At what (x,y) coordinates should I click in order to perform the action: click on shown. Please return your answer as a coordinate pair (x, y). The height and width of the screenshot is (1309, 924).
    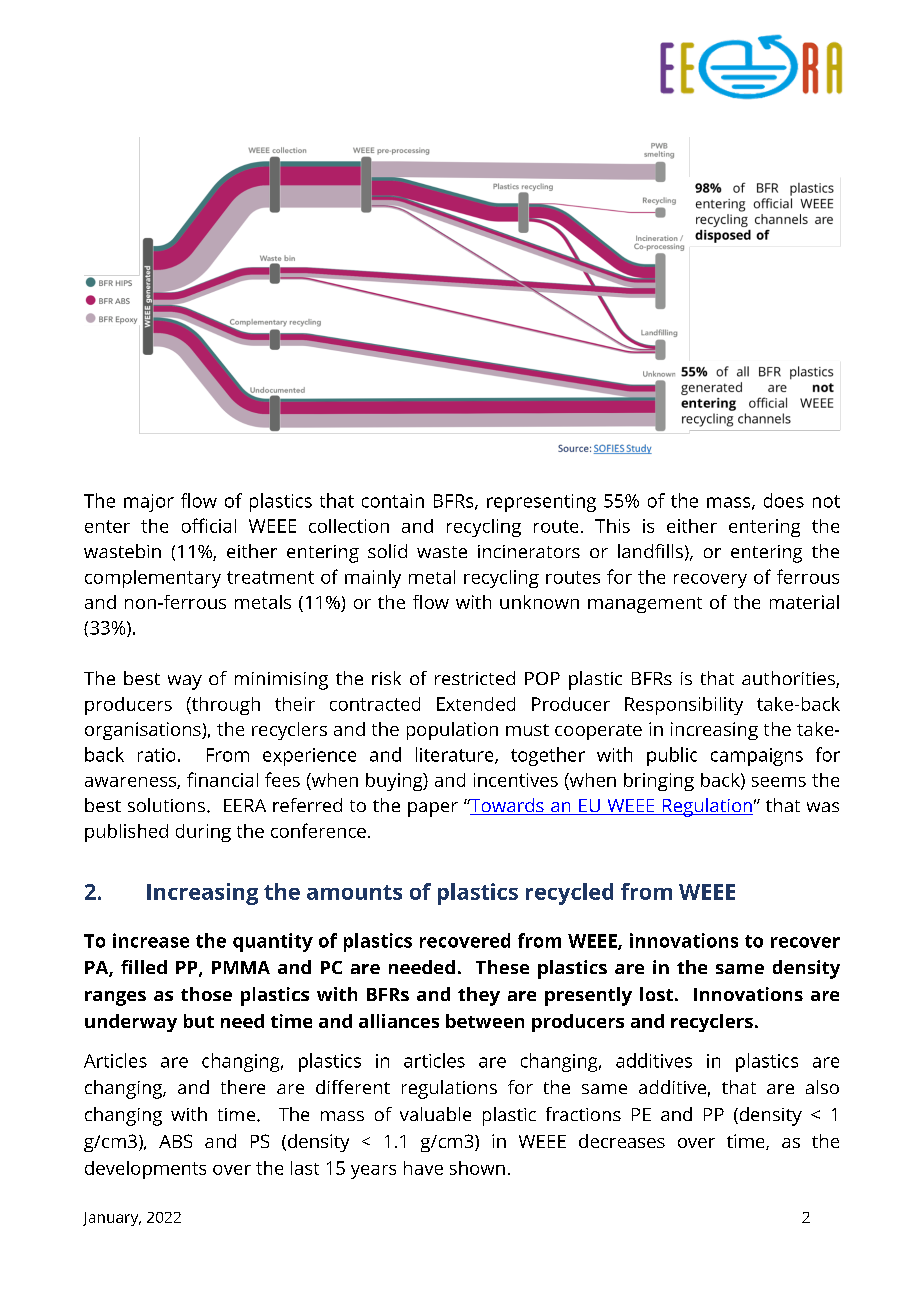
    Looking at the image, I should click on (477, 1168).
